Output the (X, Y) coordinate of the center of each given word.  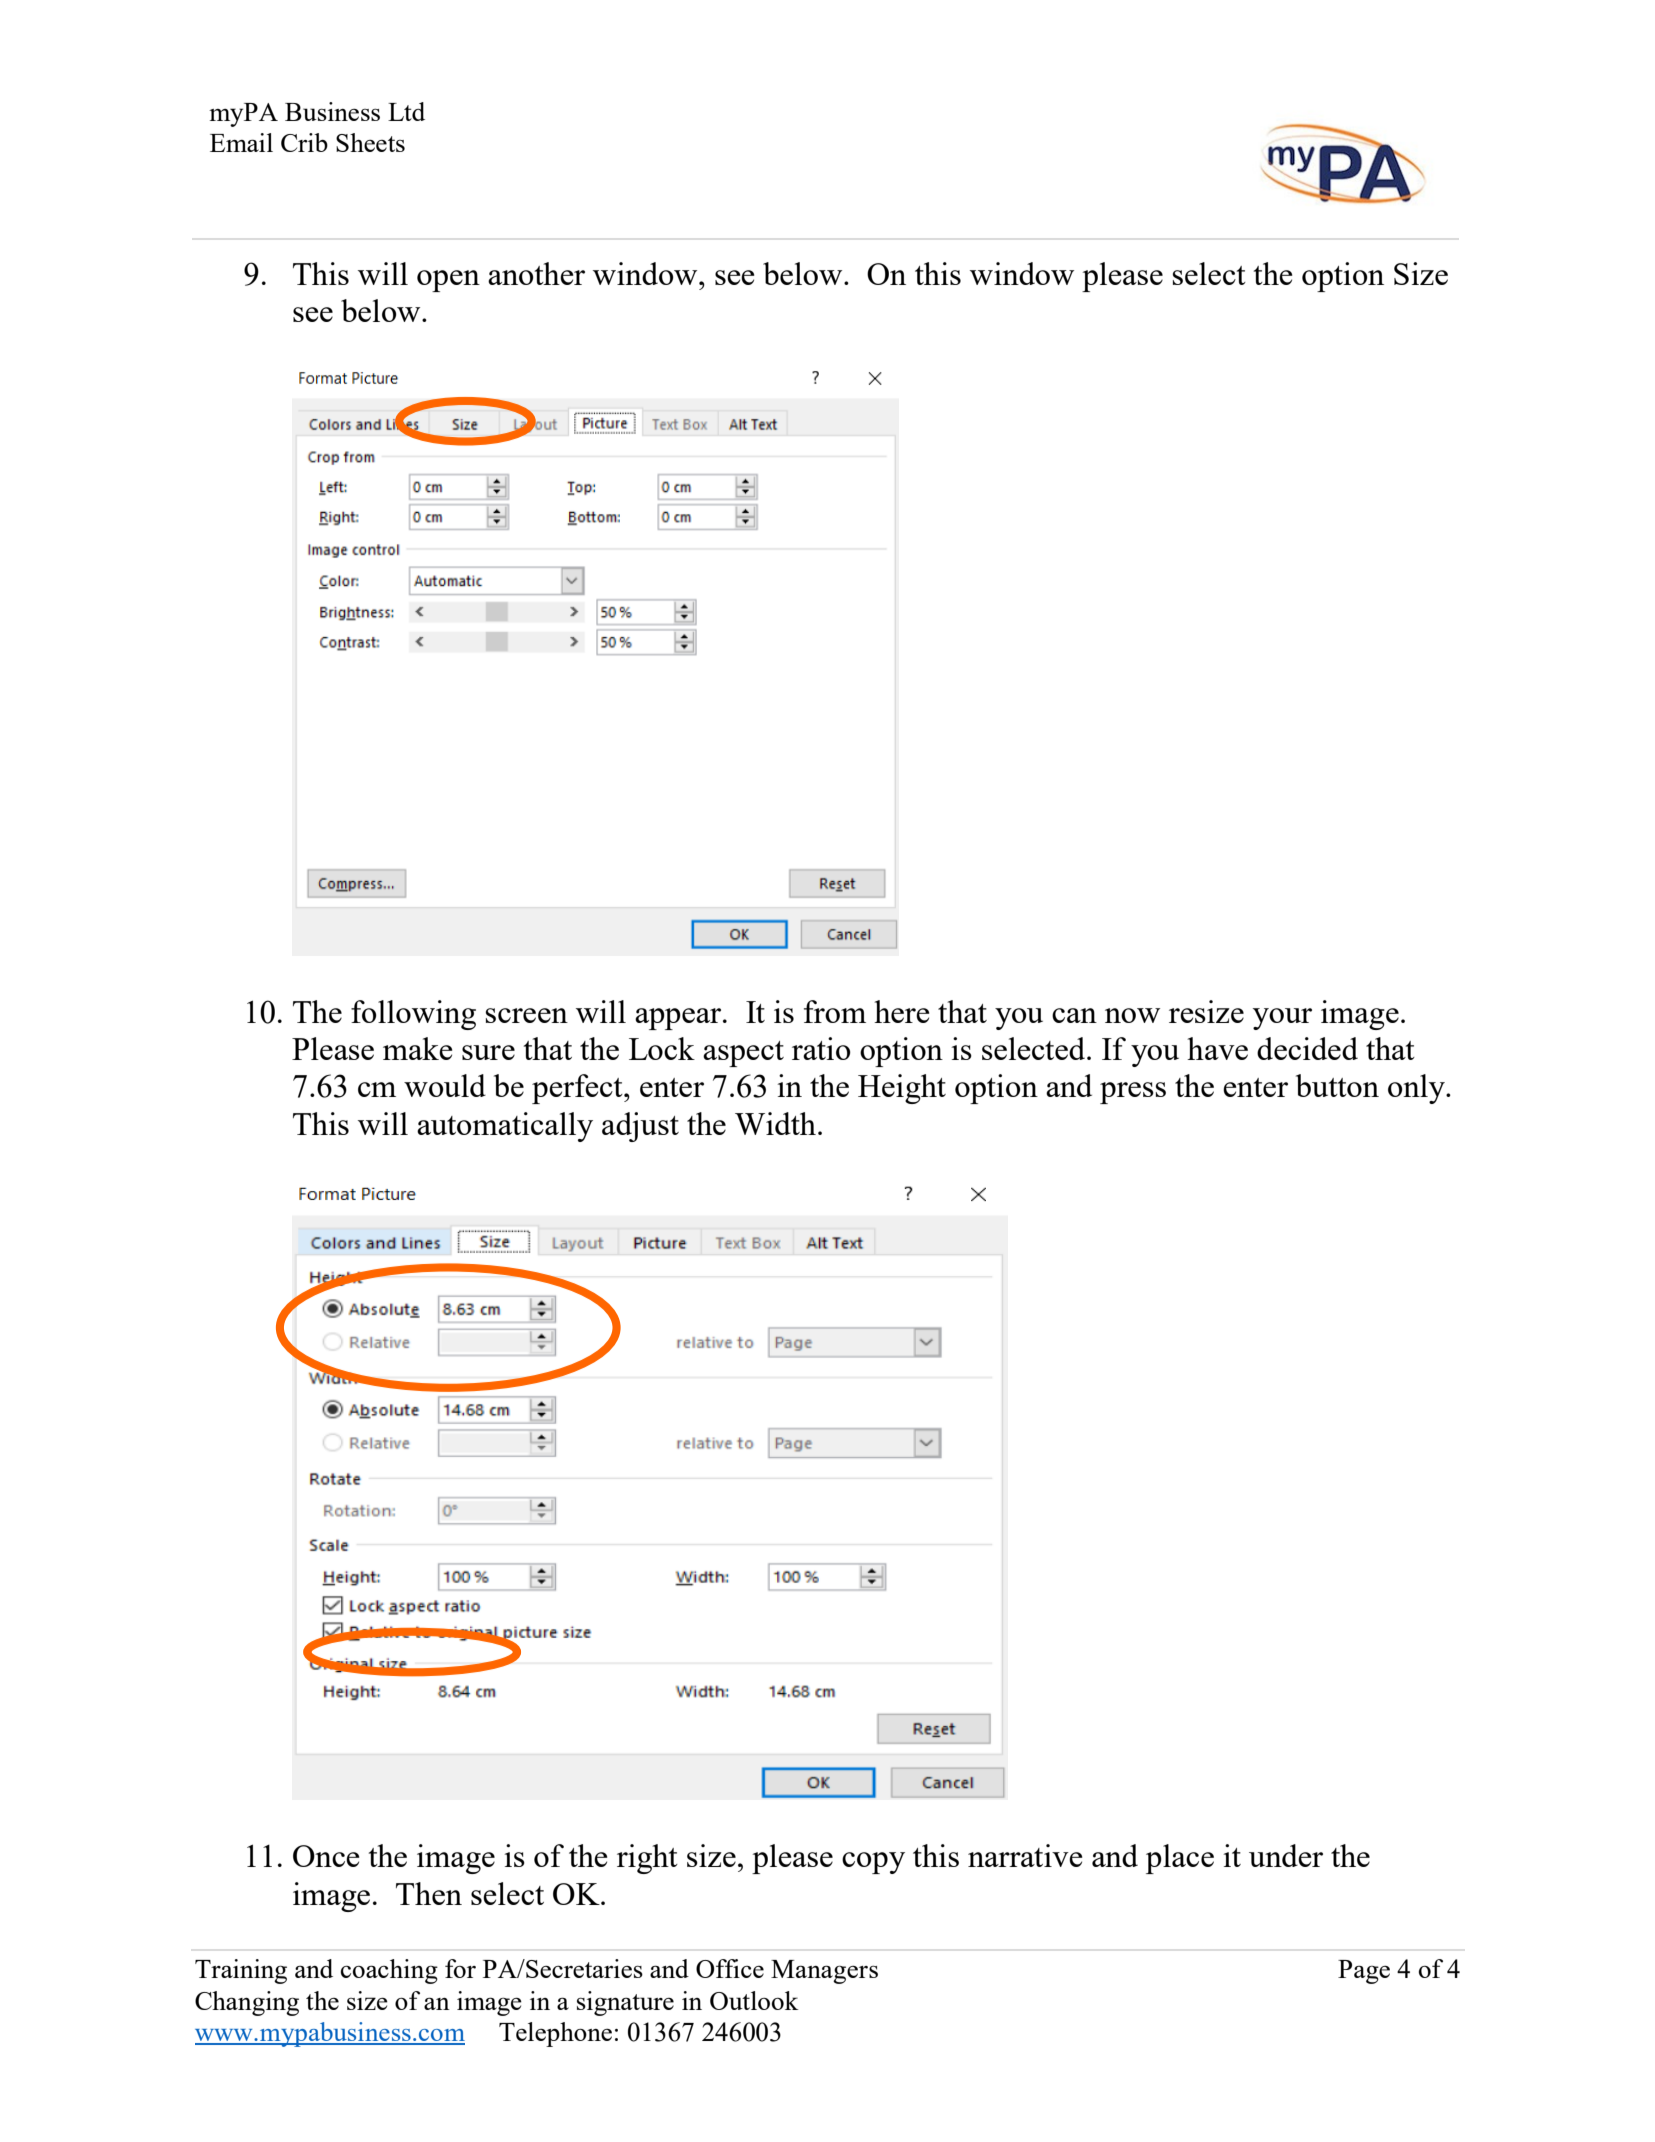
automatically (505, 1127)
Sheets (370, 142)
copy (873, 1863)
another (536, 273)
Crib (304, 142)
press (1133, 1093)
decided (1307, 1048)
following (413, 1015)
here (901, 1011)
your (1282, 1019)
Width (775, 1123)
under (1286, 1855)
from (835, 1011)
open (448, 281)
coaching (389, 1971)
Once (326, 1856)
